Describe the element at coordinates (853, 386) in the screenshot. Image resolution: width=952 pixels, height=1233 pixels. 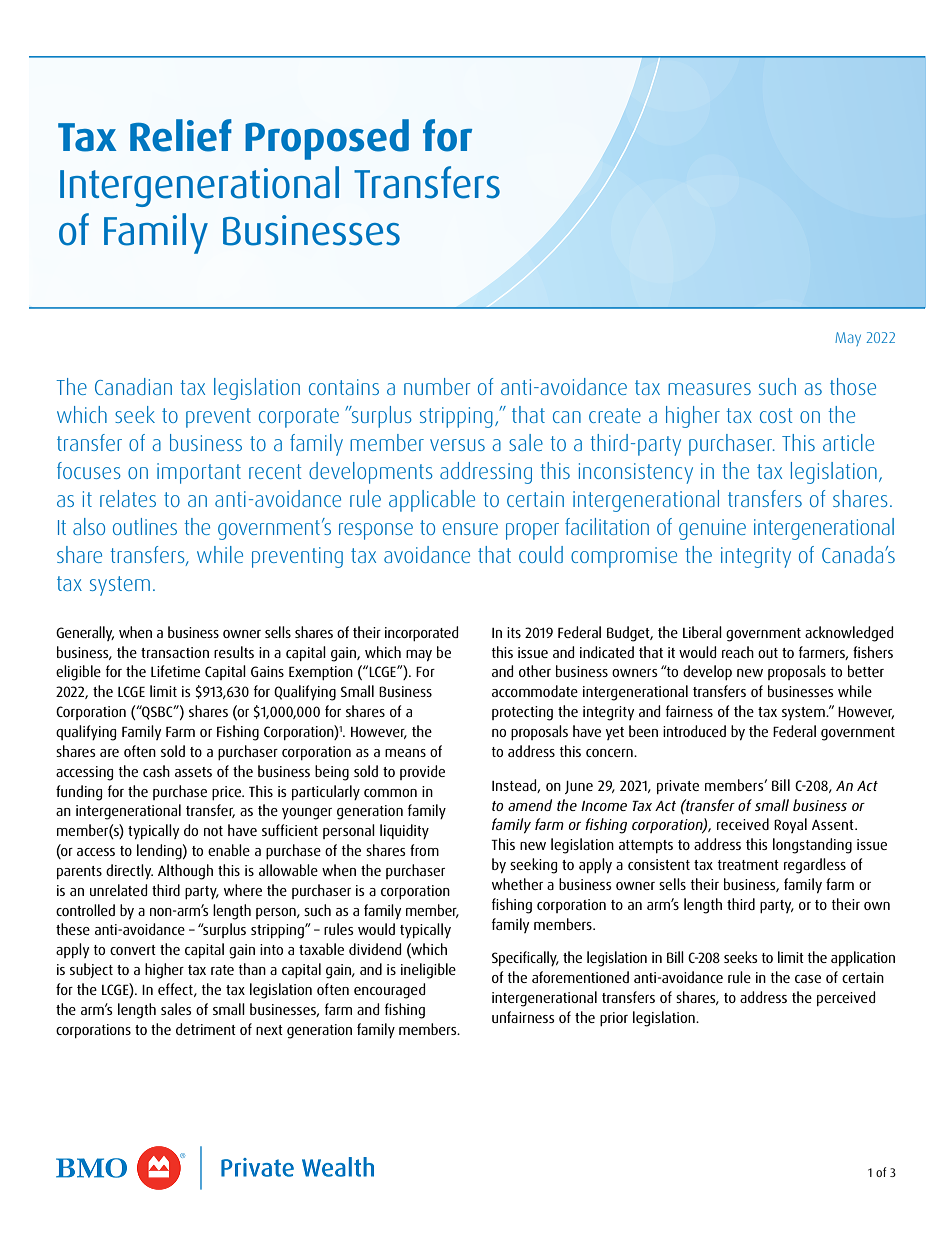
I see `those` at that location.
